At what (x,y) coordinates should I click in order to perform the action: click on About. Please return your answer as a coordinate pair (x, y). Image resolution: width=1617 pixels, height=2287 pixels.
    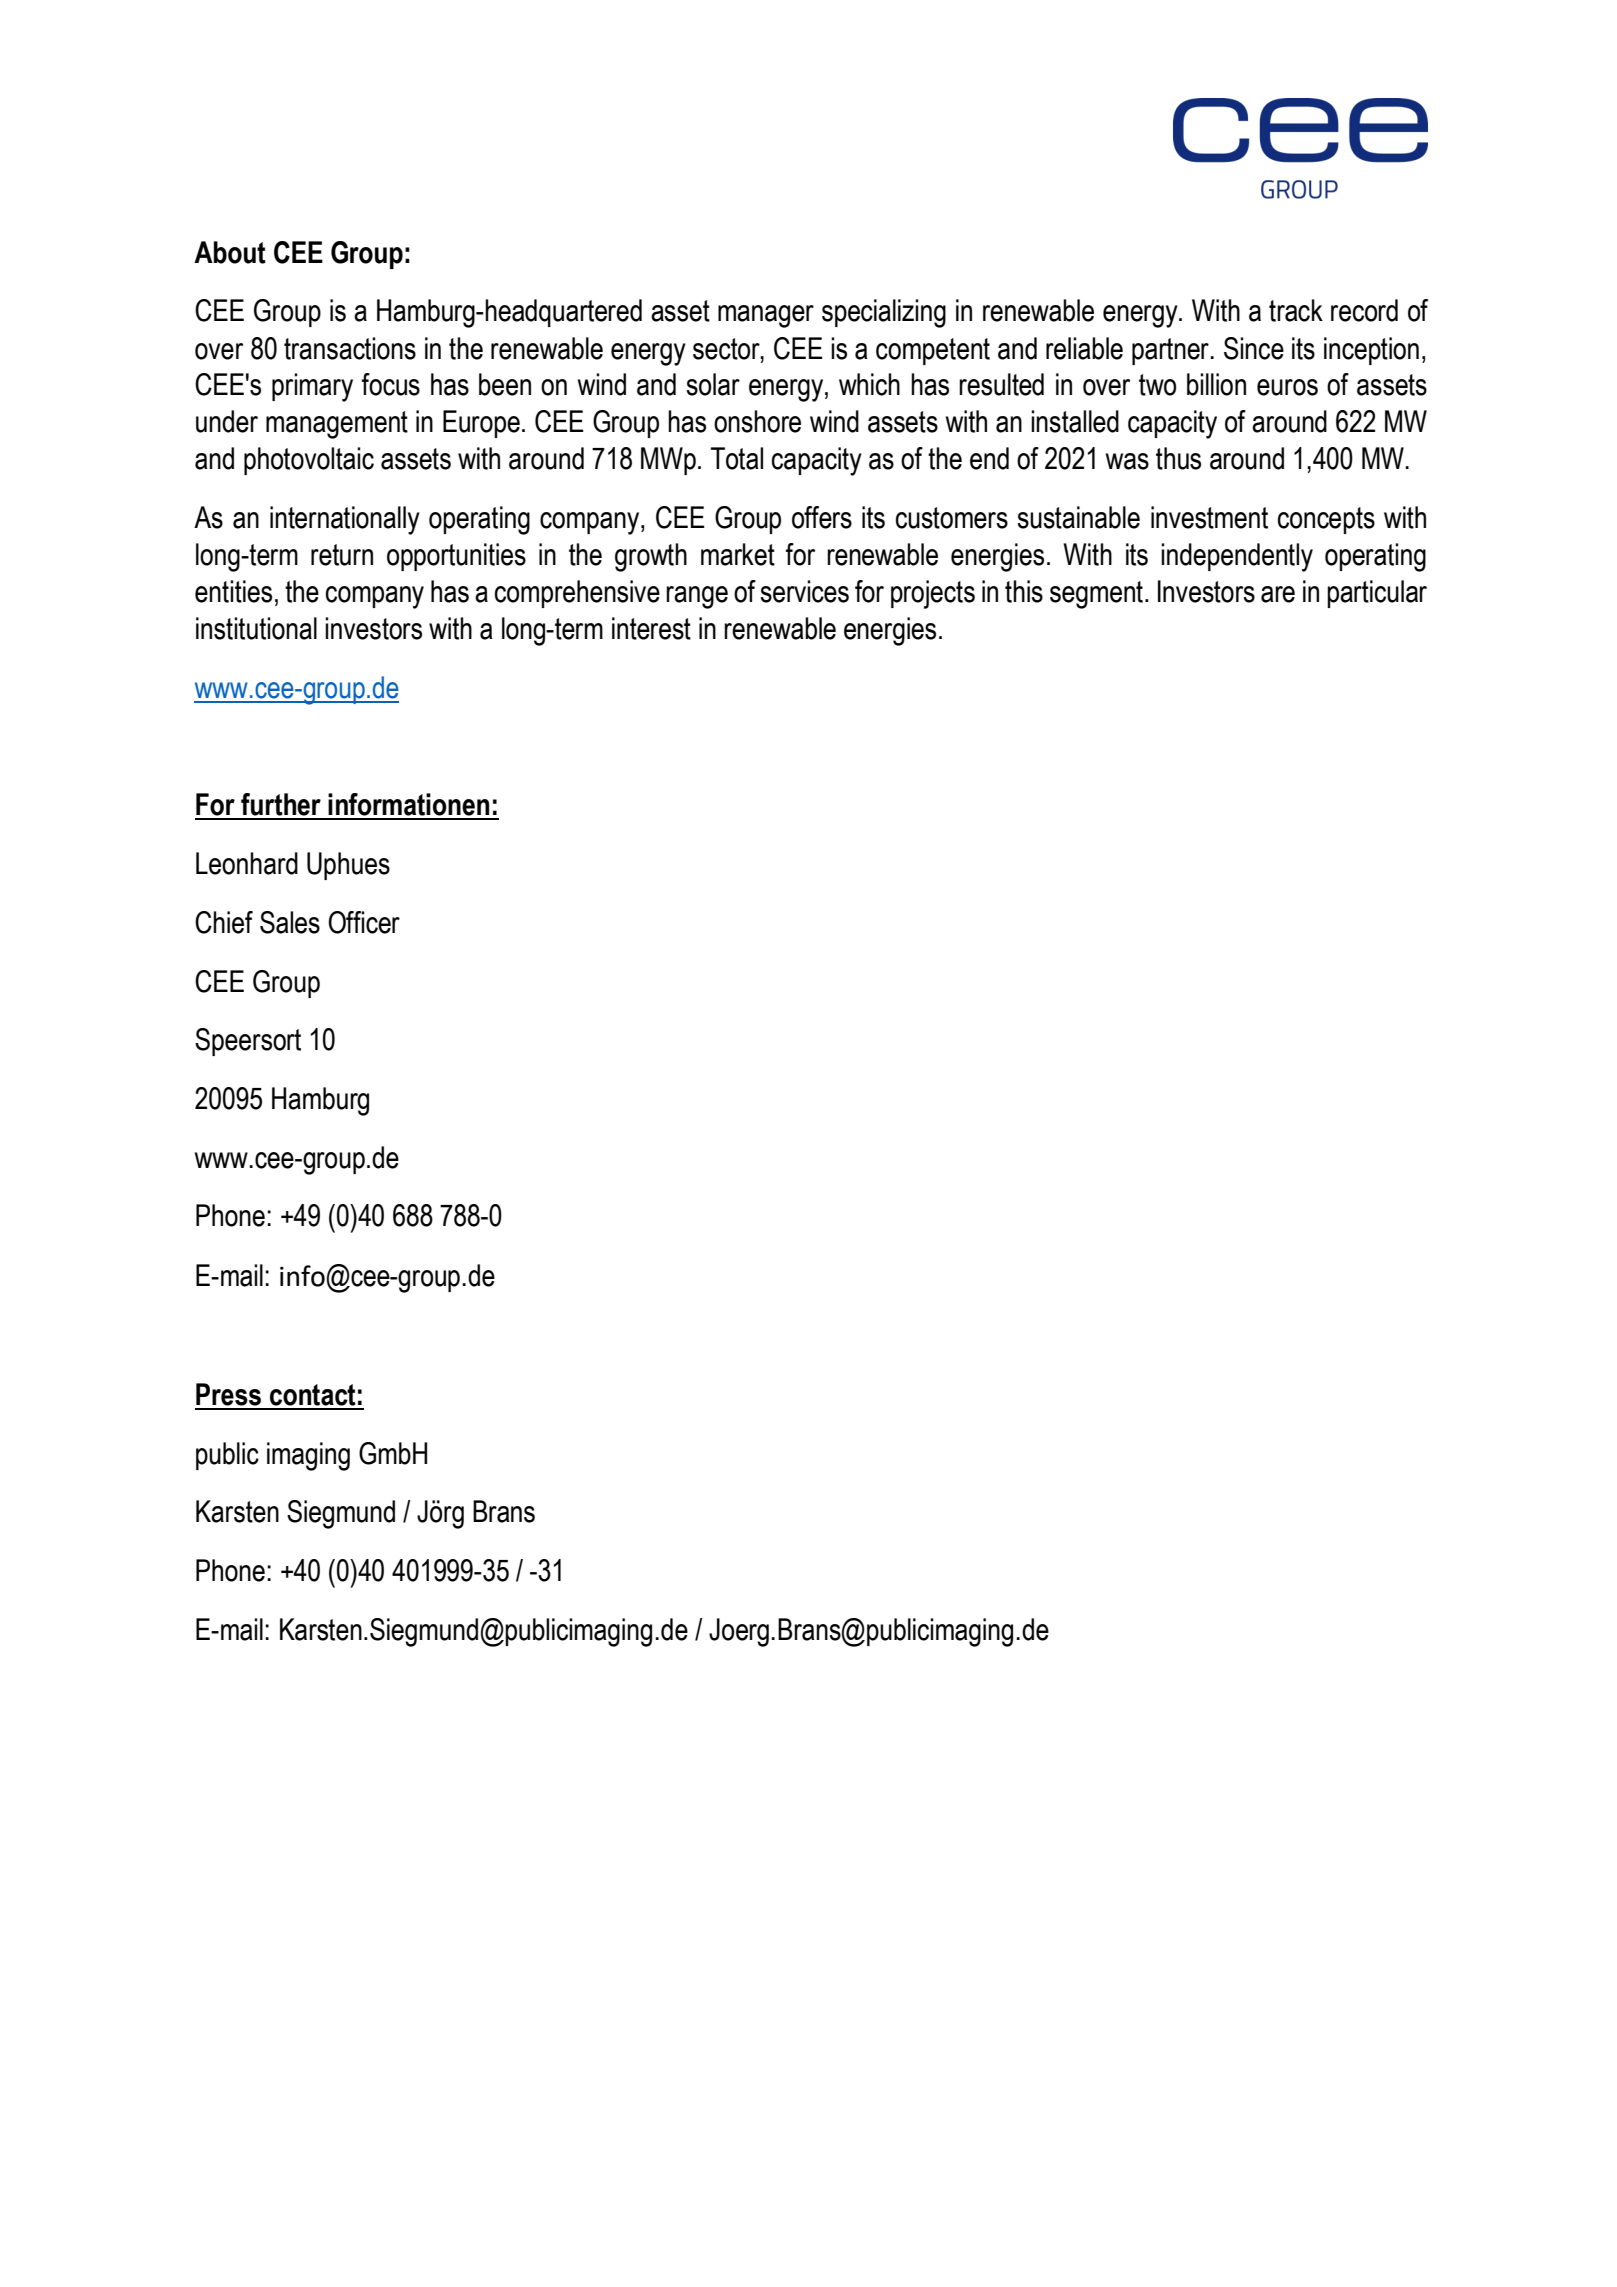
    Looking at the image, I should click on (230, 252).
